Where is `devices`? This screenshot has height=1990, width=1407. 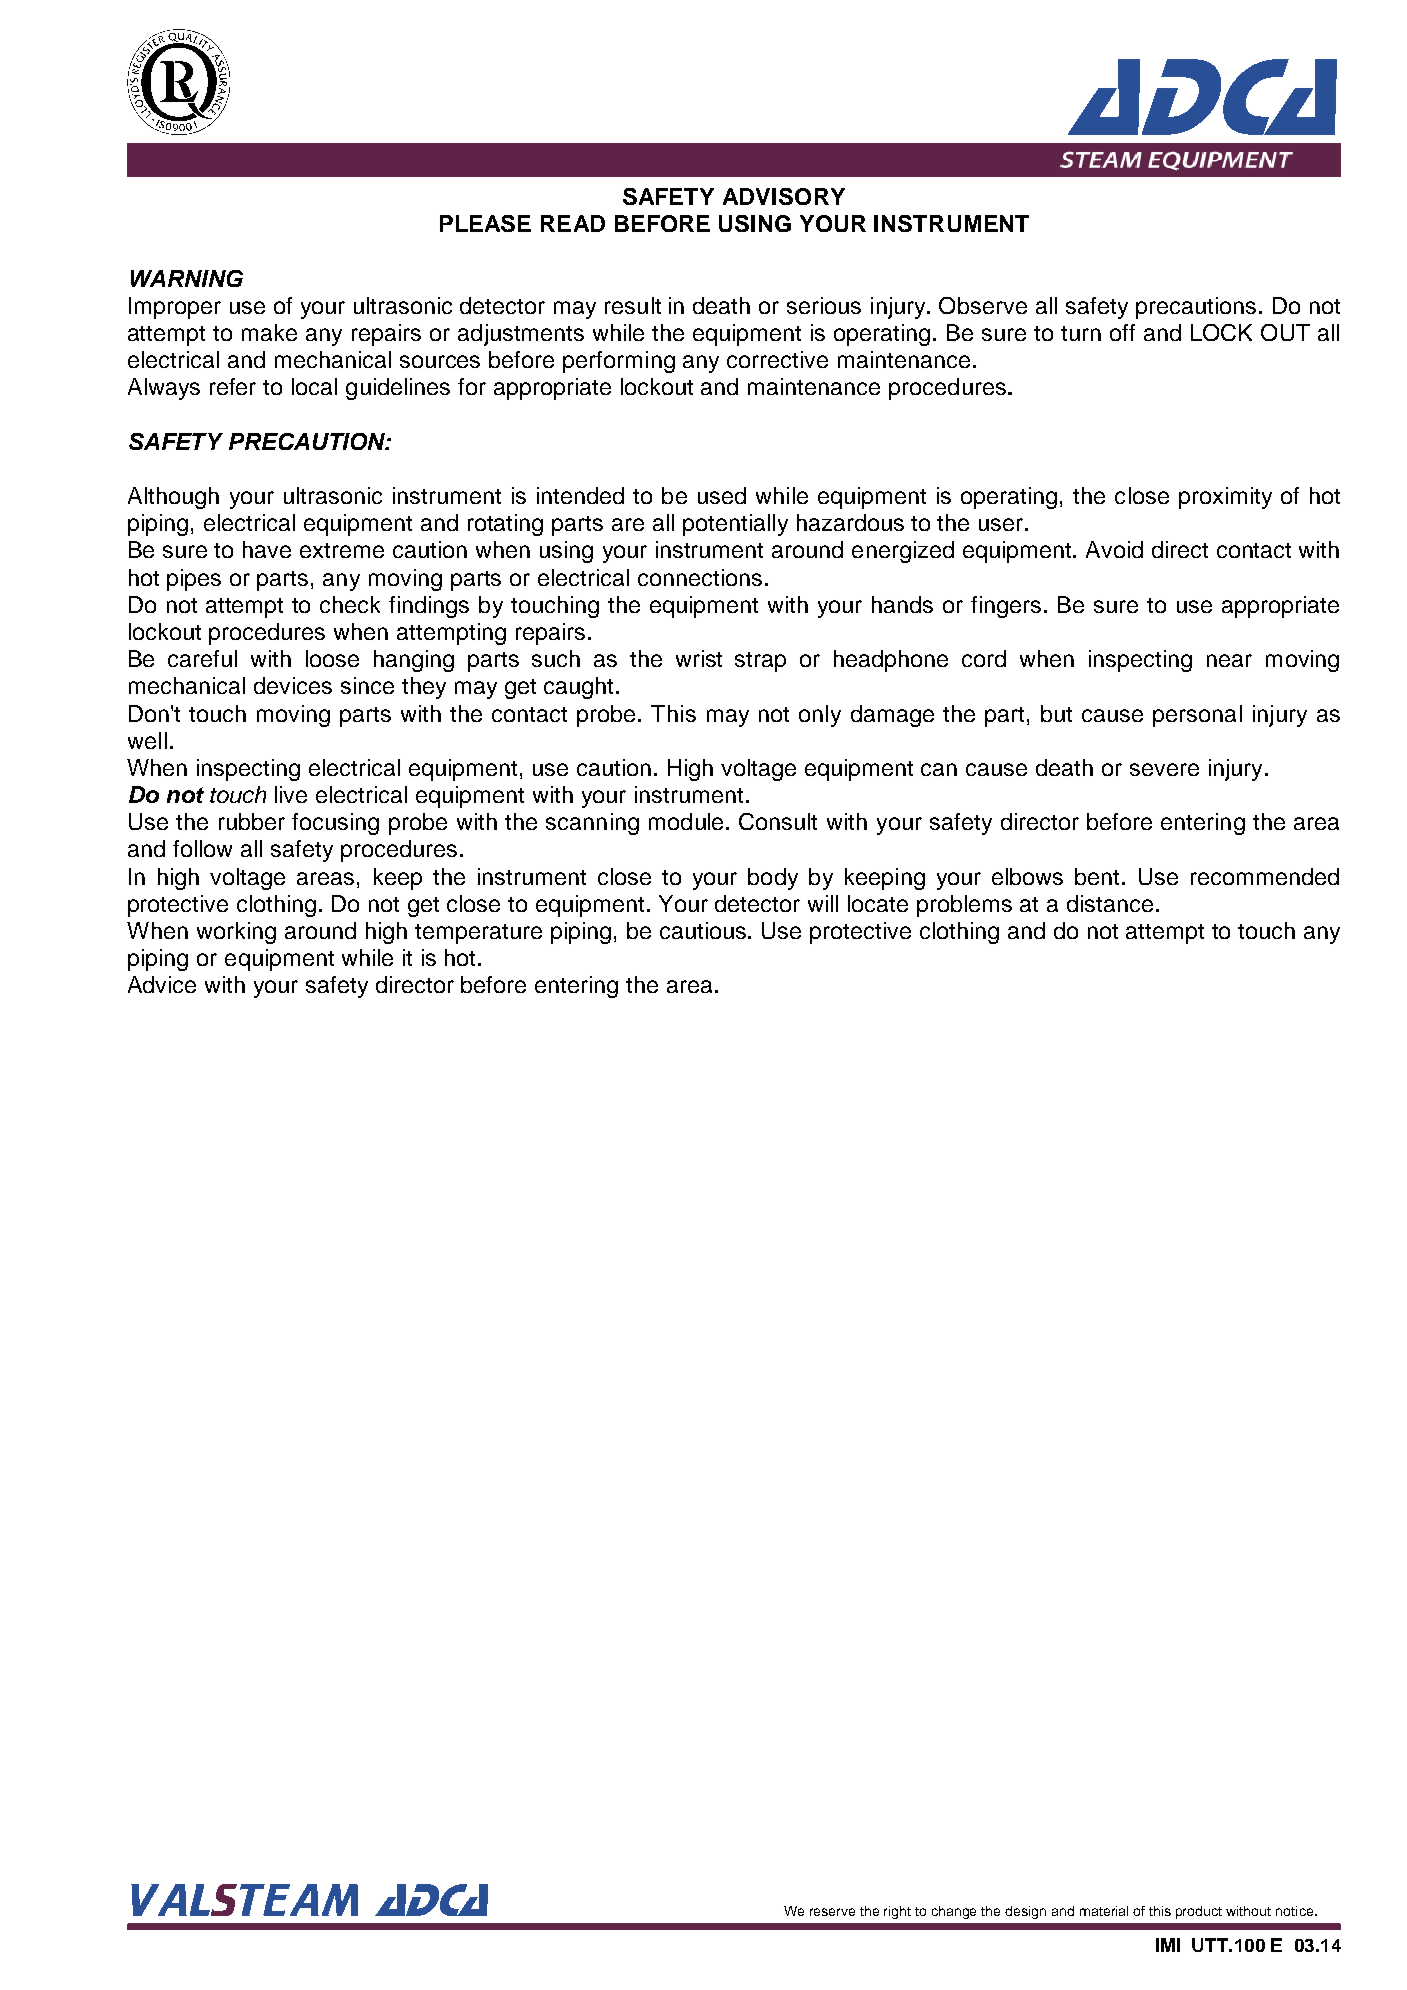 devices is located at coordinates (293, 685).
